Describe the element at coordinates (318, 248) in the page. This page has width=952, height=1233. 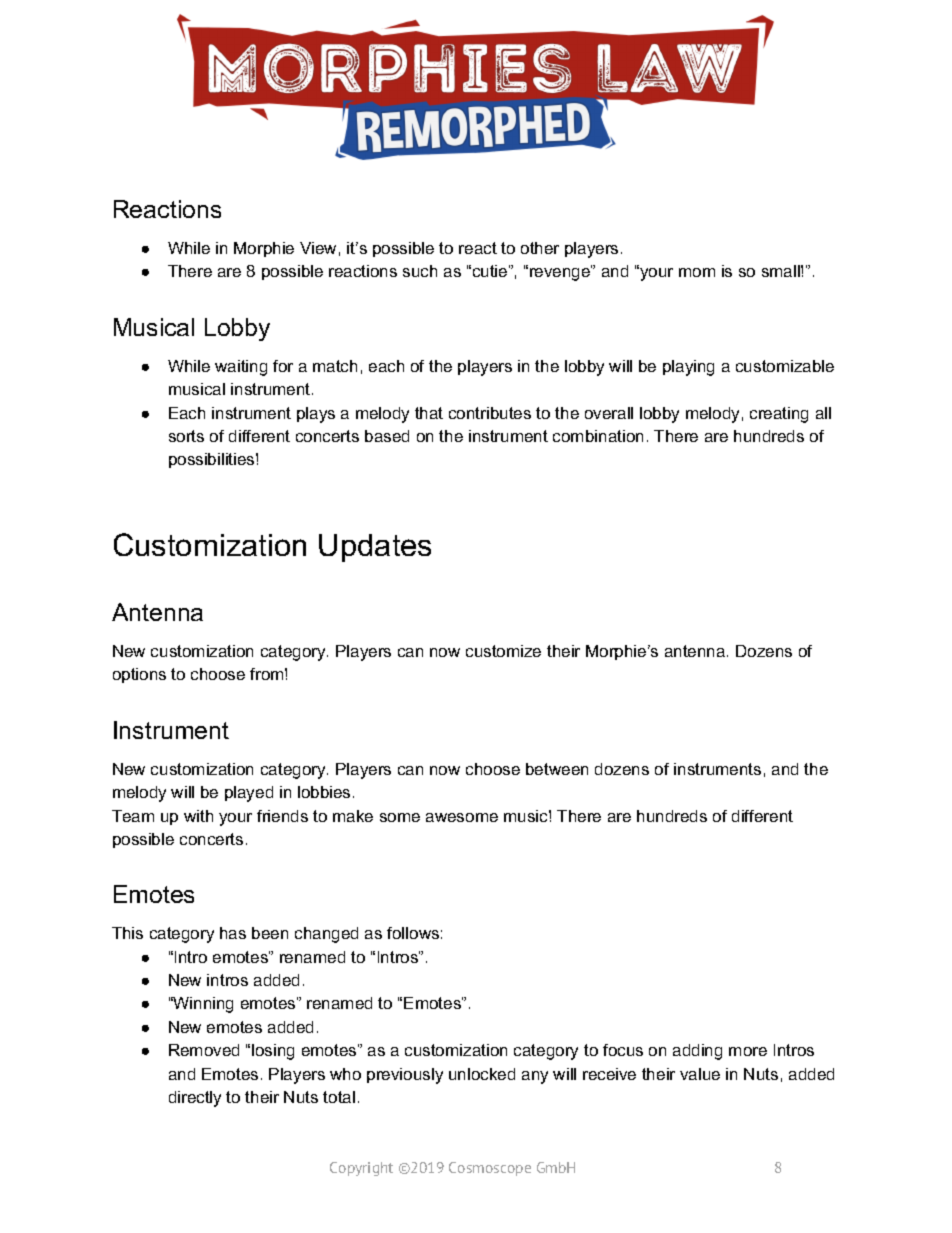
I see `View` at that location.
